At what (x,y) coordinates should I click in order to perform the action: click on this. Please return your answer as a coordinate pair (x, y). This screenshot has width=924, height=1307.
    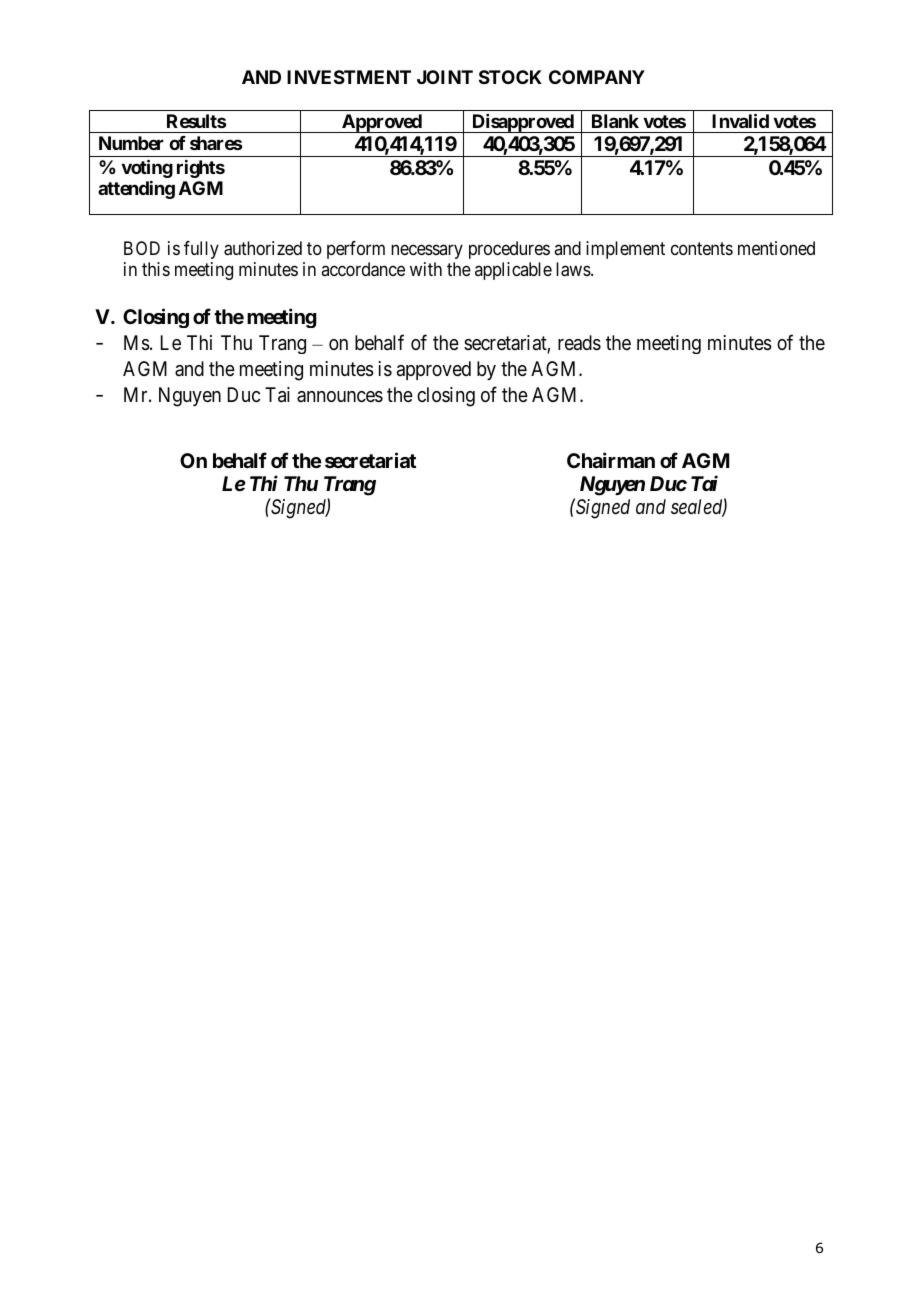
    Looking at the image, I should click on (156, 269).
